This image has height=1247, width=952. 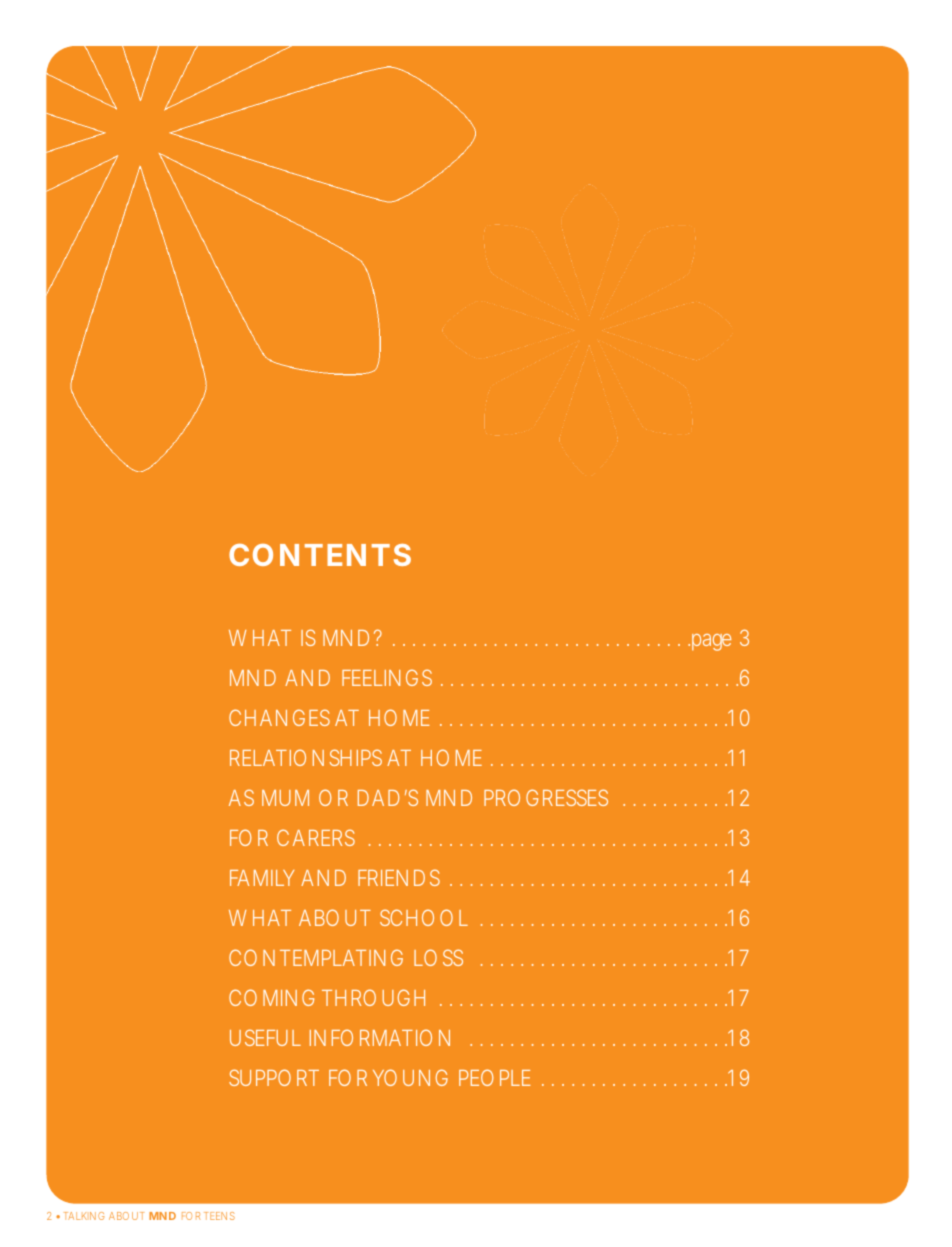 I want to click on COMING, so click(x=271, y=997).
